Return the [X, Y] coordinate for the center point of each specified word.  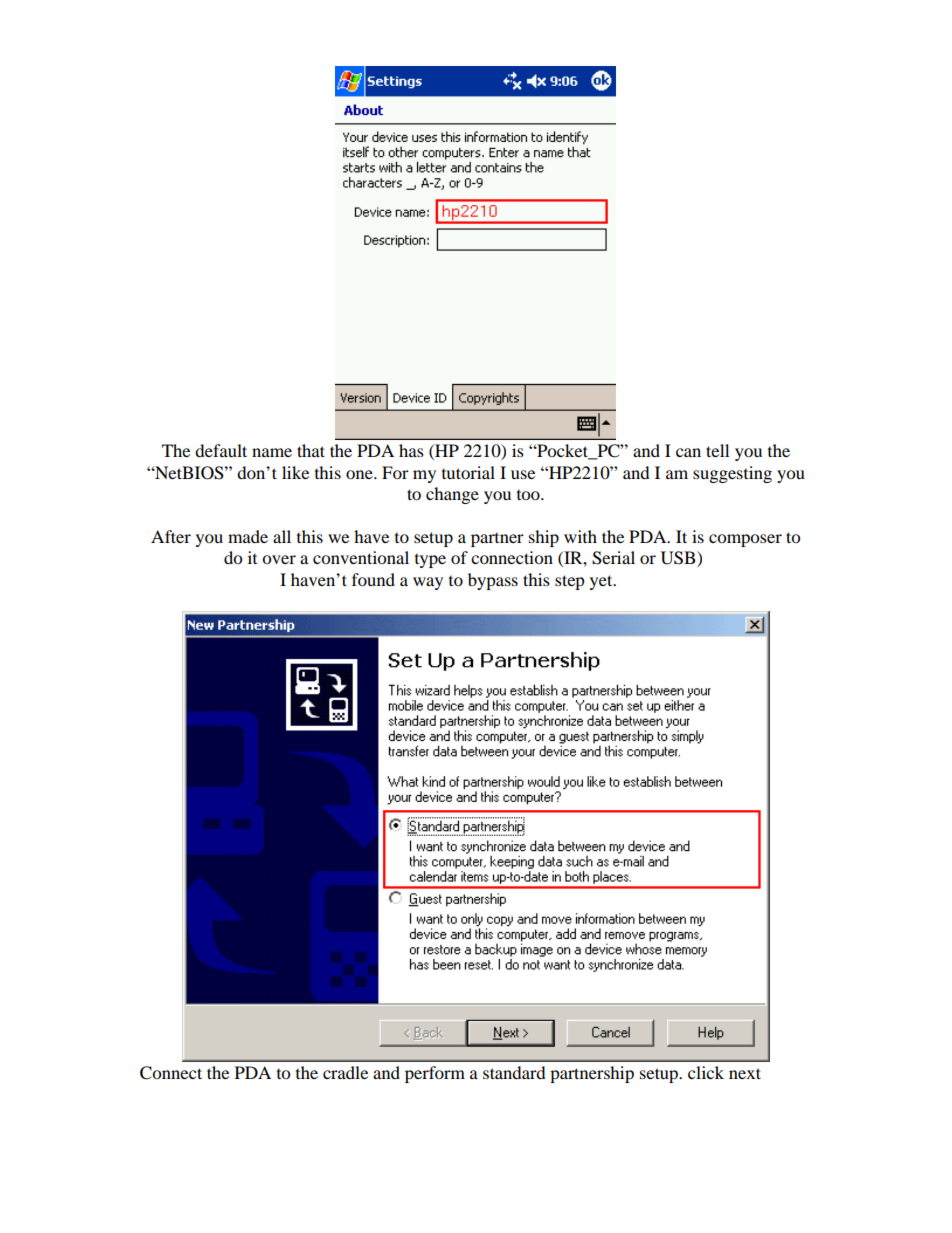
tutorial [468, 472]
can [688, 452]
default [221, 450]
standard [514, 1072]
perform [435, 1074]
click [706, 1072]
